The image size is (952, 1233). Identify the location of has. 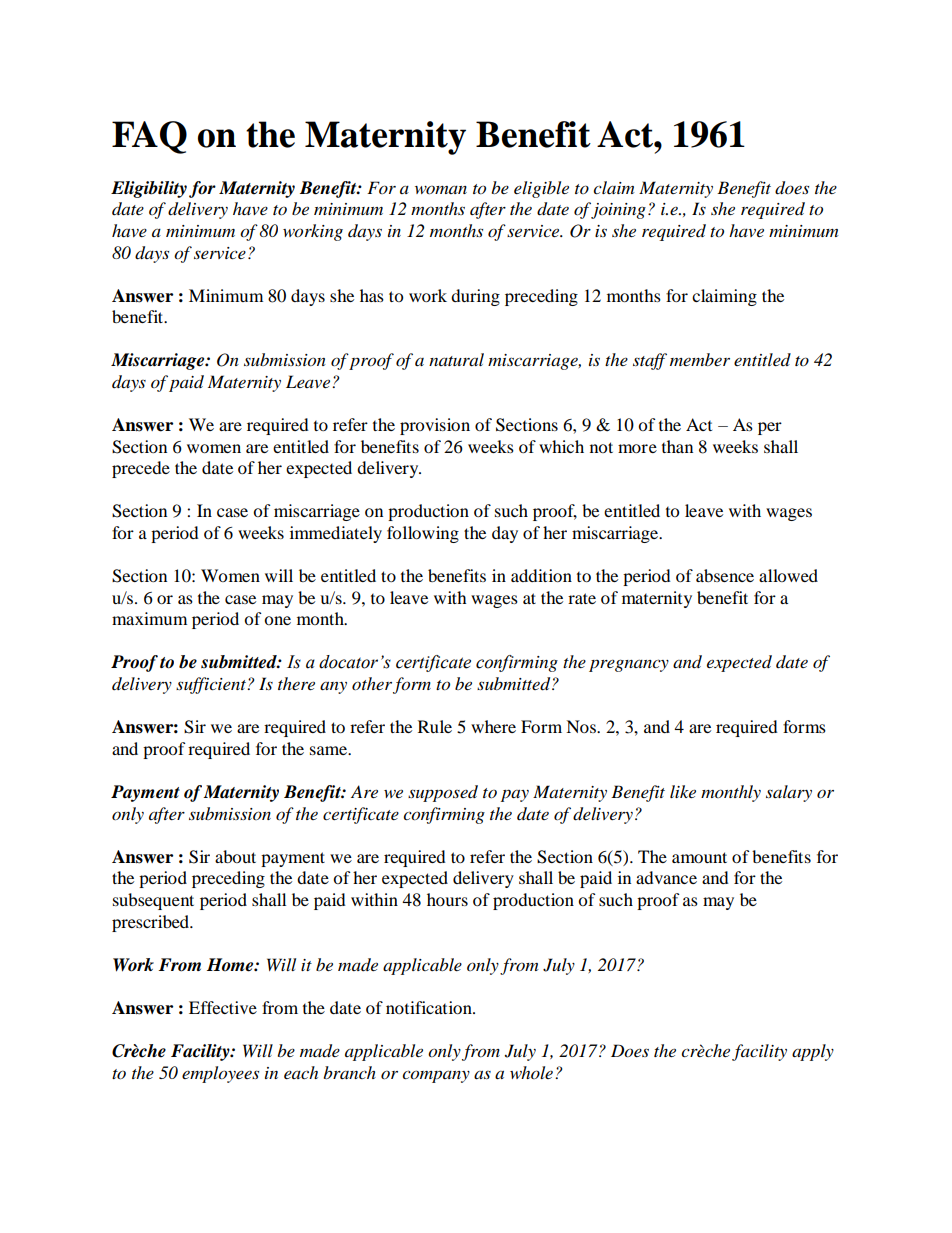
(372, 295).
